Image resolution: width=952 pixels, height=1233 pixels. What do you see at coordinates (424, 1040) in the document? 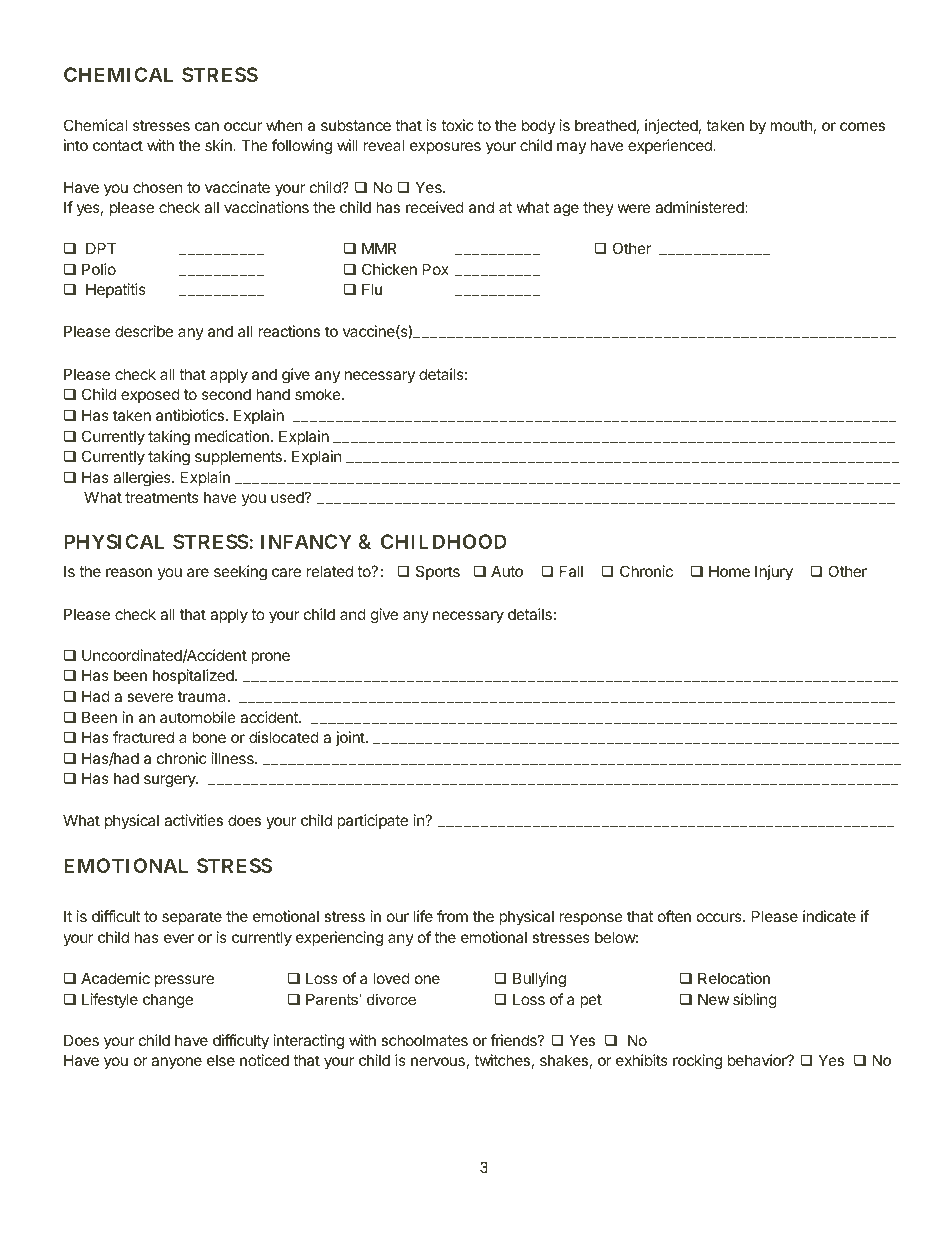
I see `schoolmates` at bounding box center [424, 1040].
